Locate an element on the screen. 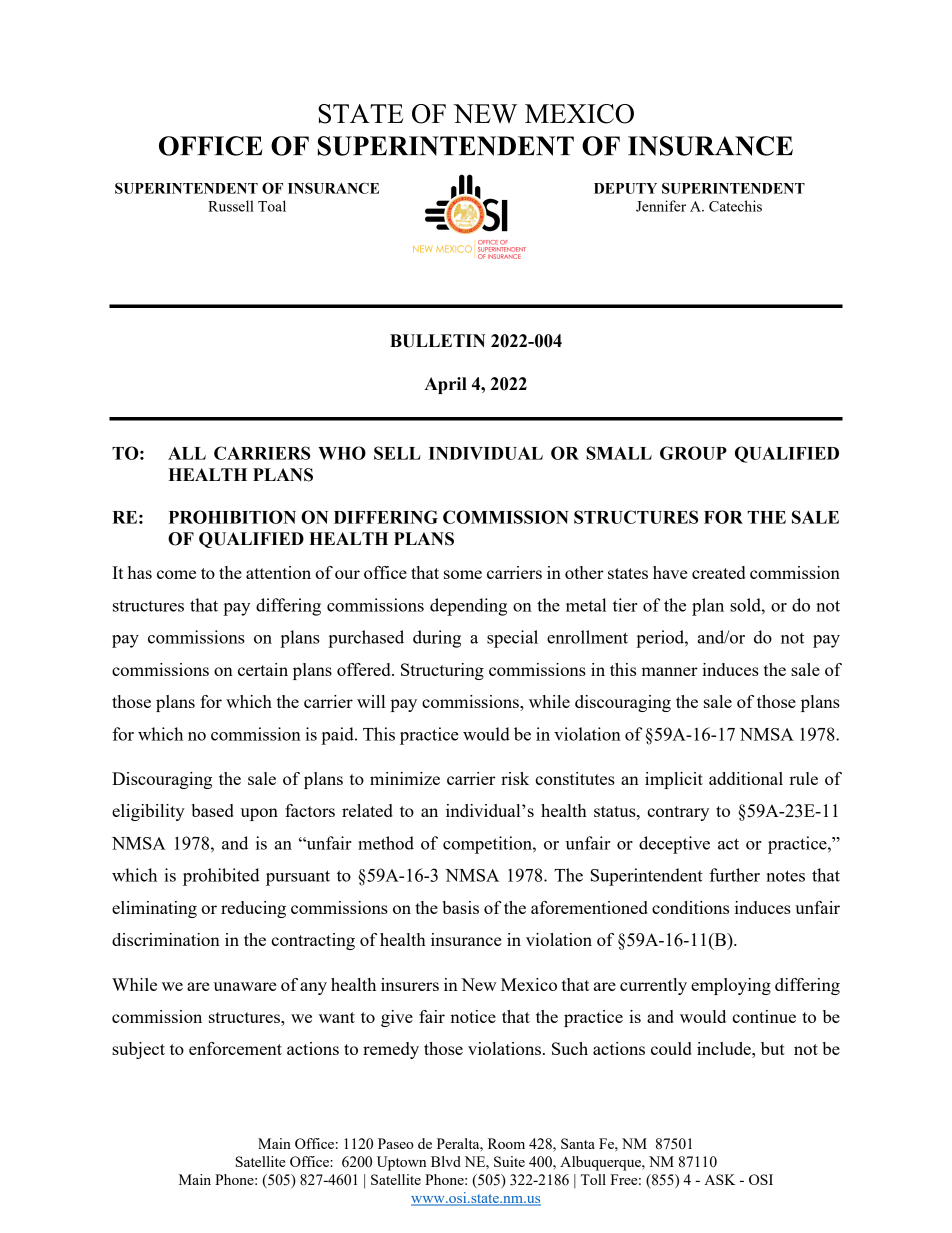 This screenshot has width=952, height=1233. manner is located at coordinates (669, 671).
